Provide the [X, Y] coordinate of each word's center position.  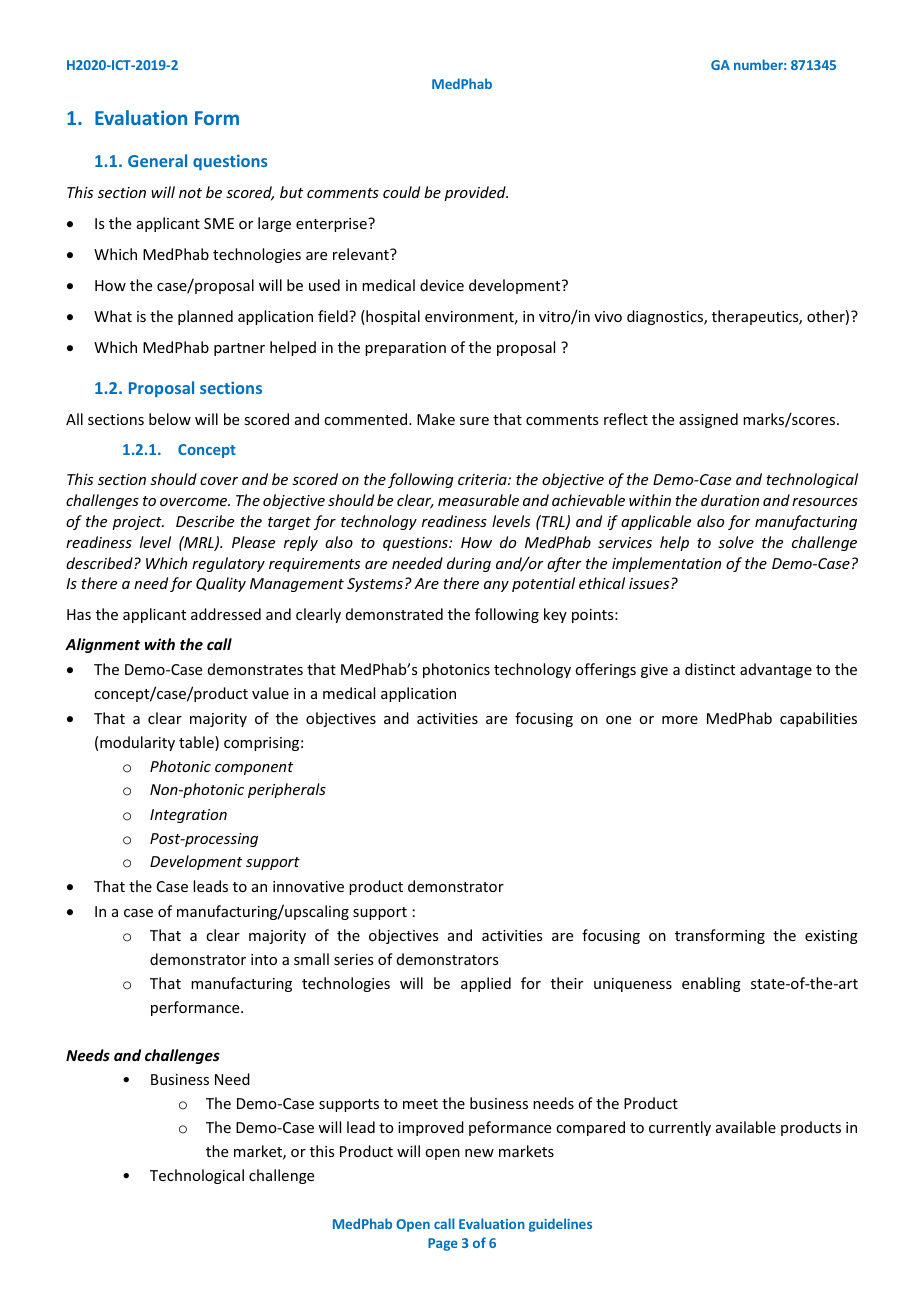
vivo [608, 316]
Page [443, 1244]
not [190, 193]
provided [476, 193]
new [479, 1153]
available [746, 1127]
